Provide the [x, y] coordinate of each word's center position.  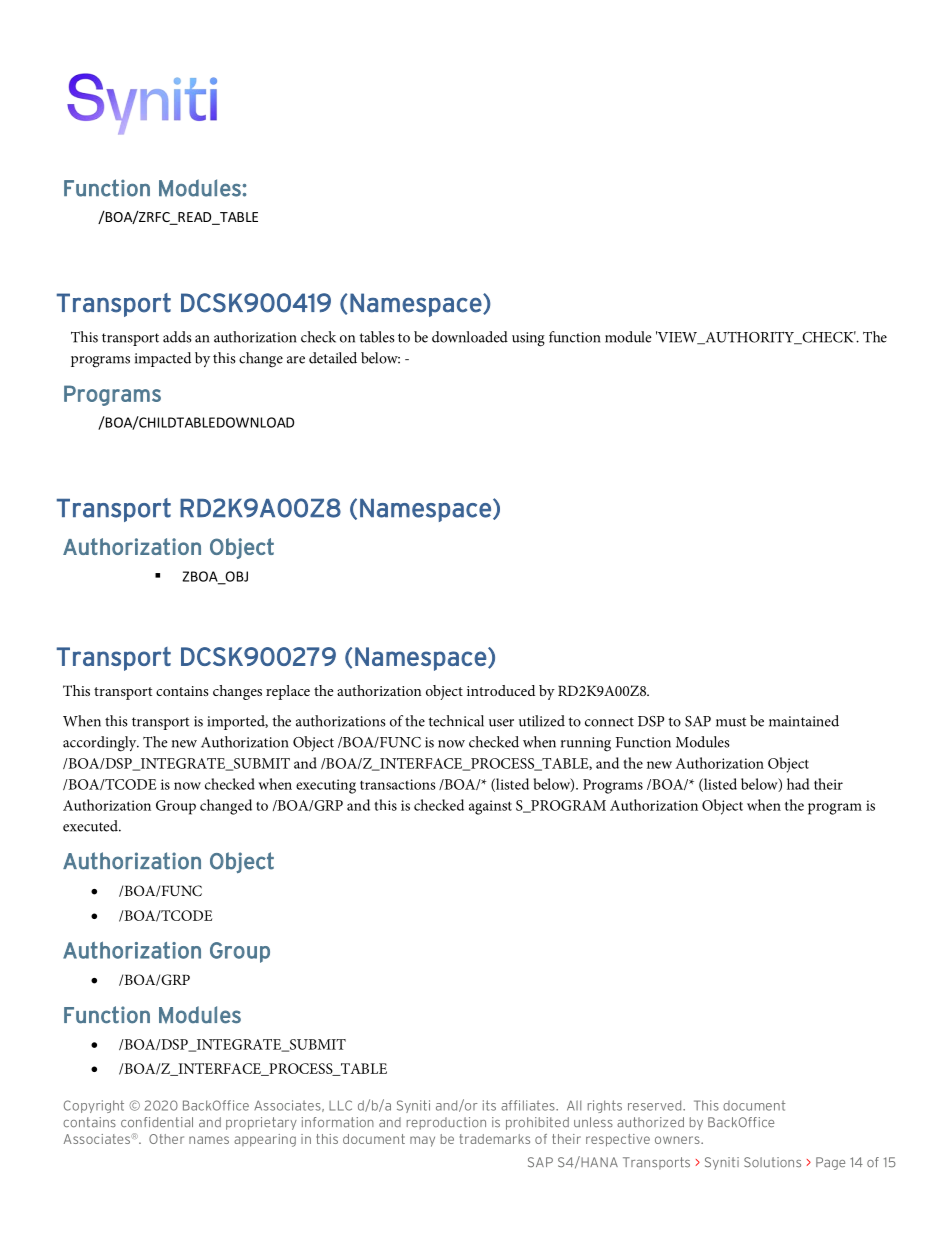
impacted [163, 359]
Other [166, 1139]
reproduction [446, 1123]
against [490, 807]
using [528, 339]
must [731, 722]
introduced [501, 690]
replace [288, 692]
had [798, 784]
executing [326, 786]
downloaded [470, 337]
